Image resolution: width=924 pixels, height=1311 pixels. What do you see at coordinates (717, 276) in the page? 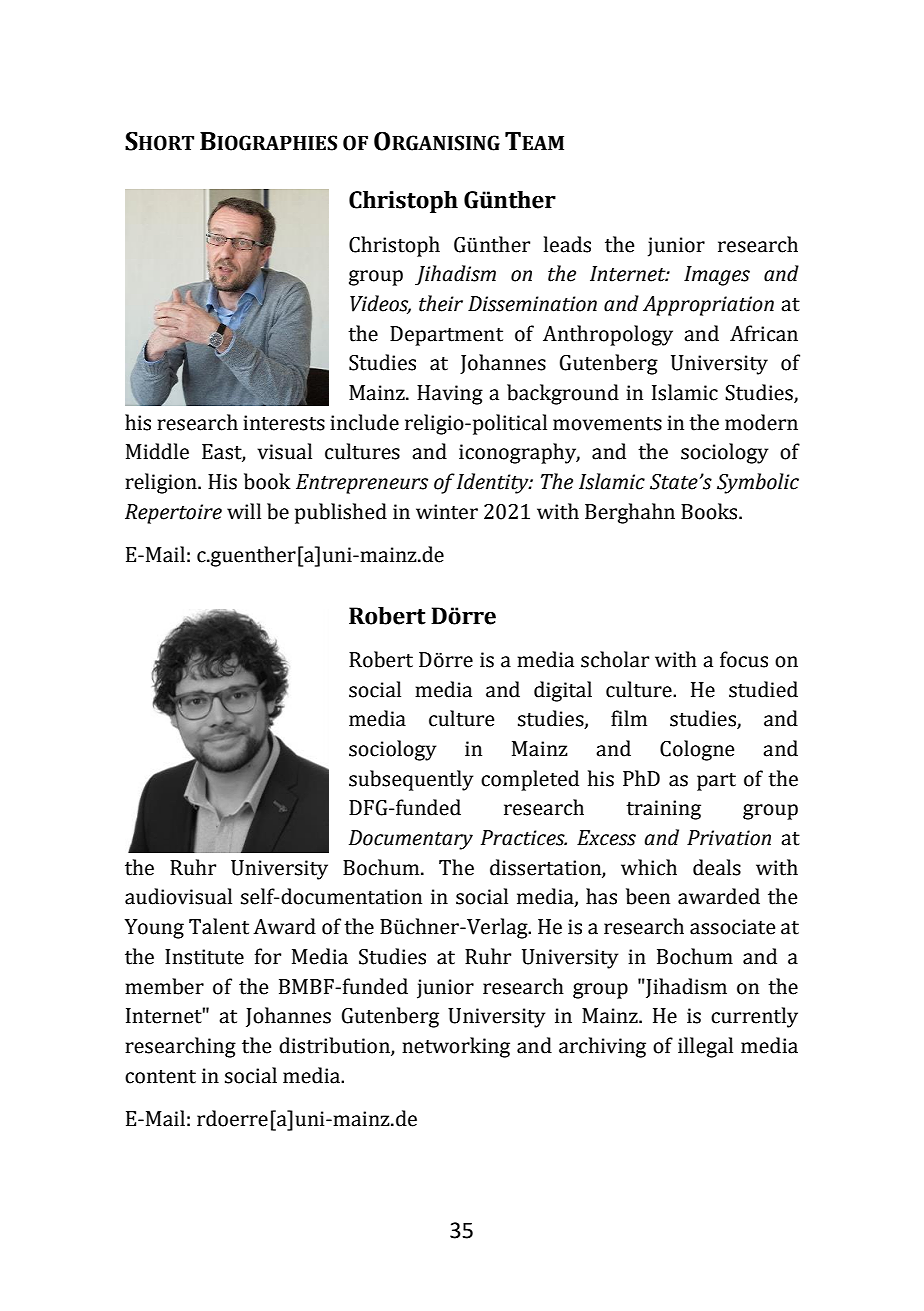
I see `Images` at bounding box center [717, 276].
